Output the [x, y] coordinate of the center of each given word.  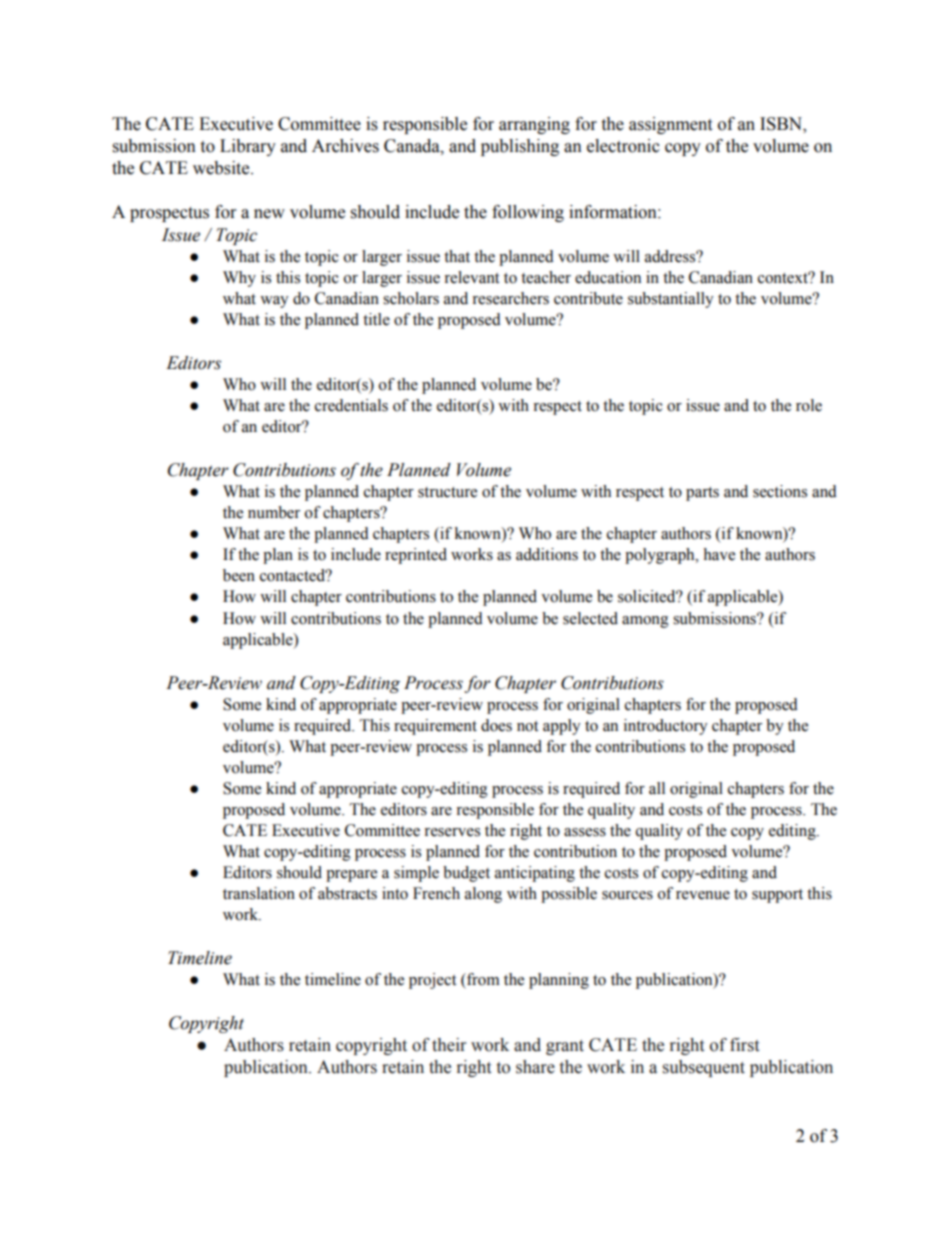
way [274, 302]
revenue [703, 895]
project [432, 981]
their [449, 1045]
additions [547, 554]
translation [259, 893]
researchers [510, 298]
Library [248, 147]
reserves [452, 832]
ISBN [782, 124]
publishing [520, 147]
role [809, 405]
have [719, 554]
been [239, 575]
